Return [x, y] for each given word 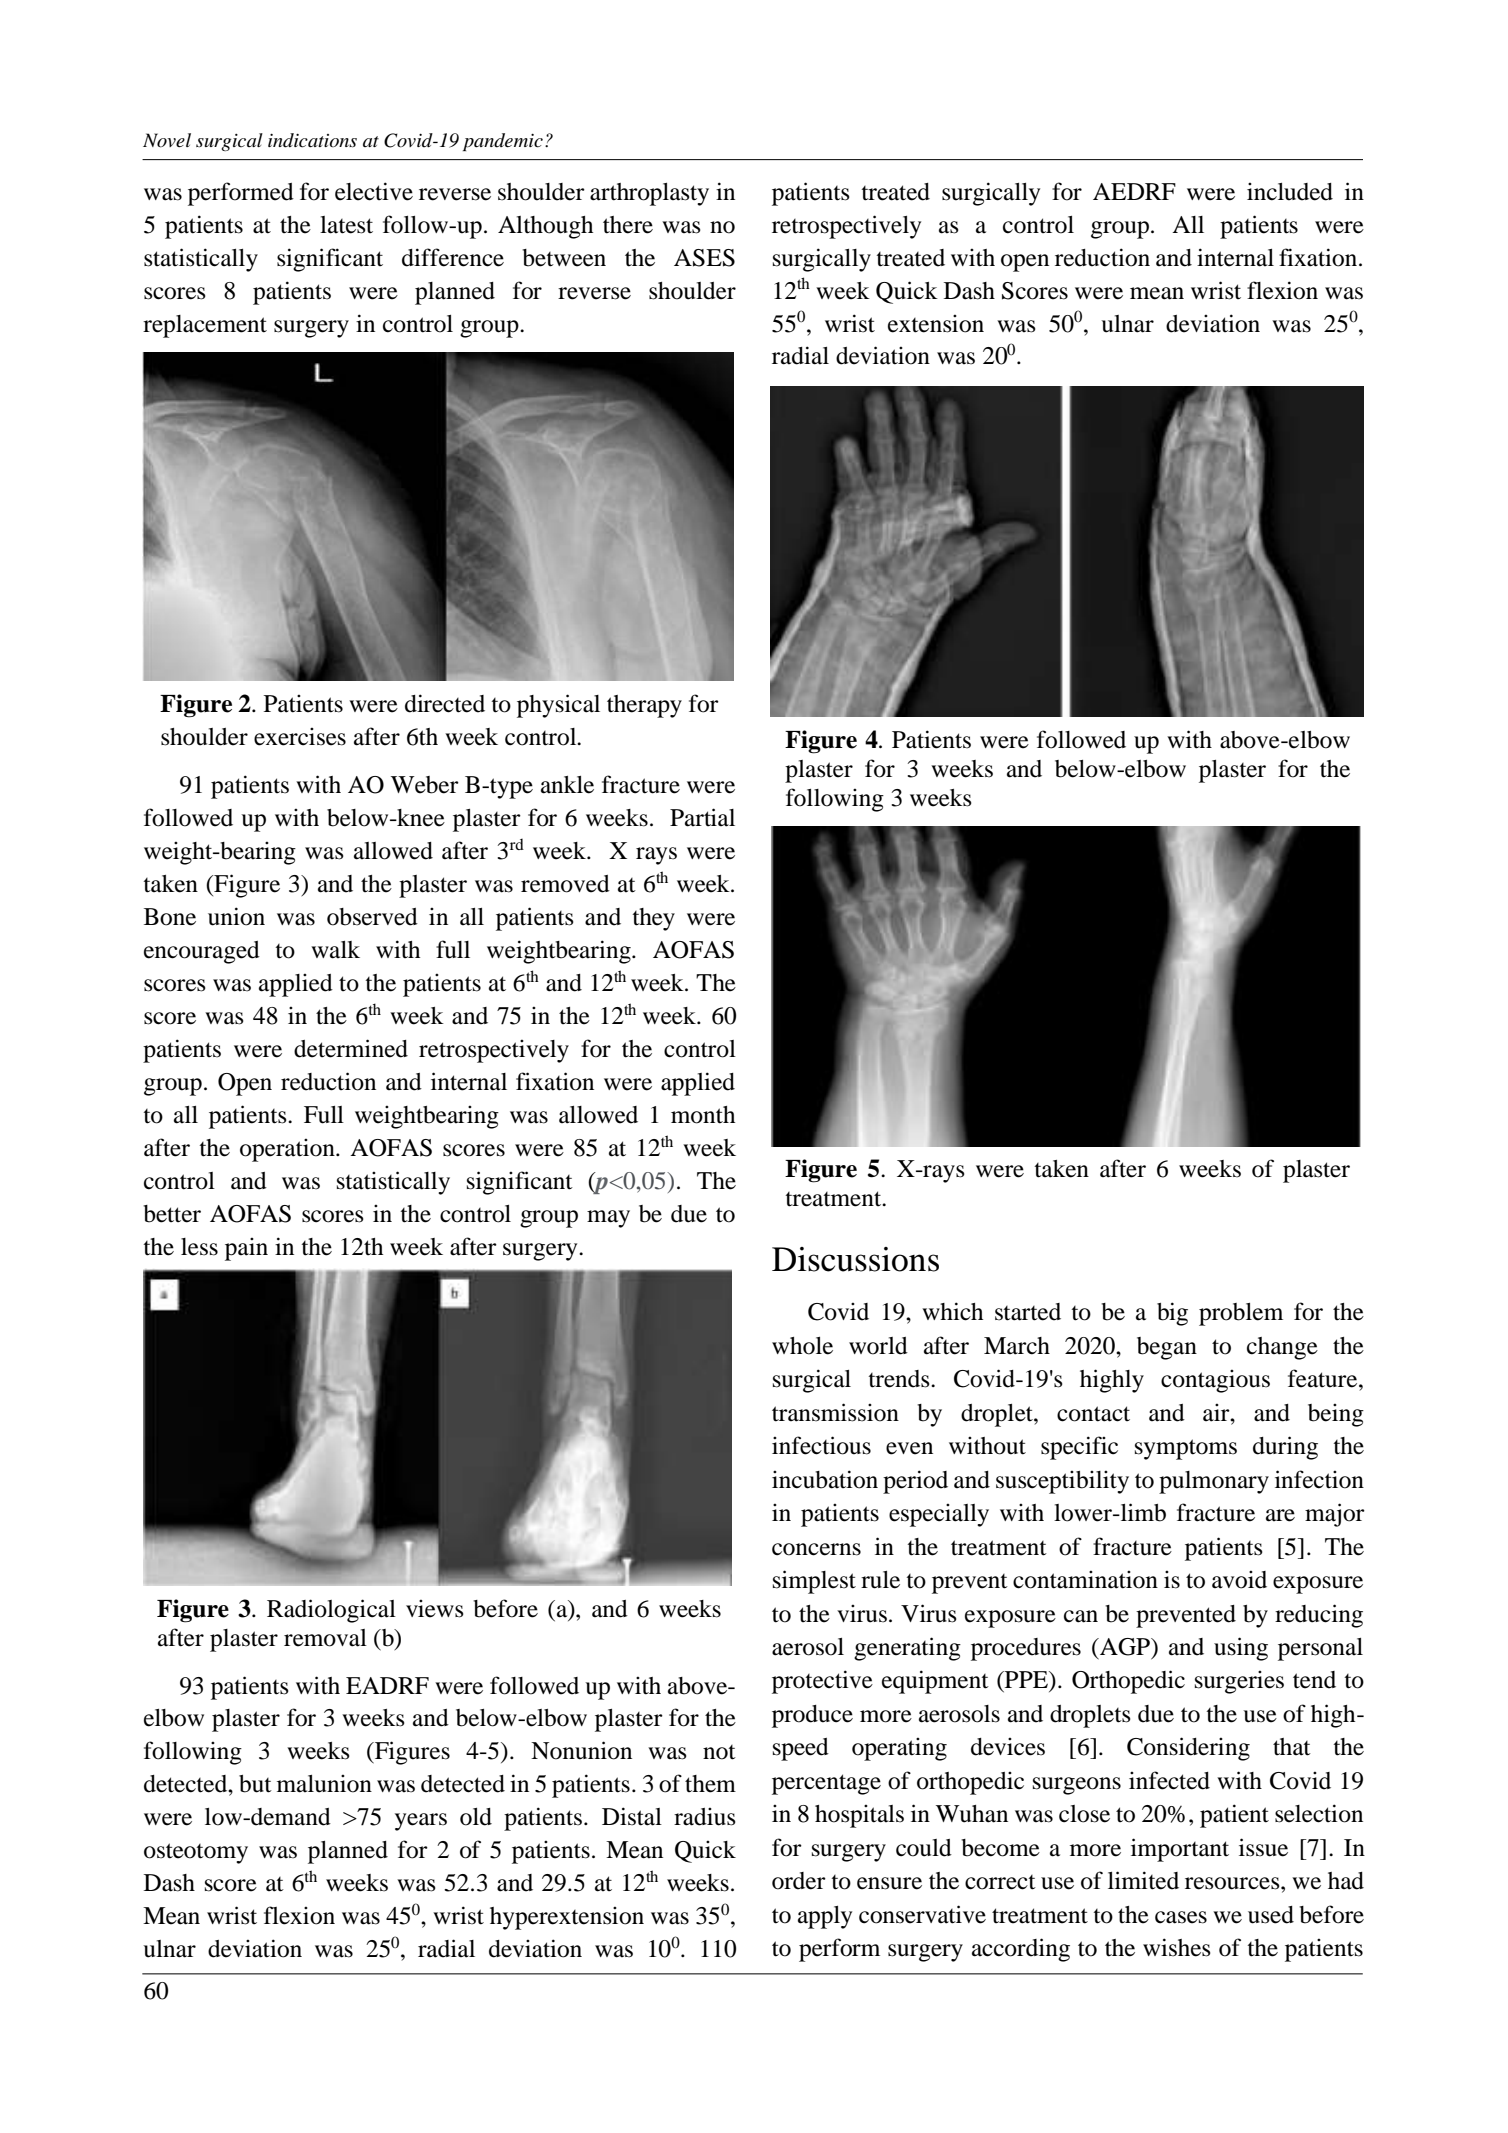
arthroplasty [649, 194]
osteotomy [196, 1853]
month [703, 1115]
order [799, 1881]
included [1290, 191]
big [1172, 1314]
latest [346, 225]
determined [351, 1048]
